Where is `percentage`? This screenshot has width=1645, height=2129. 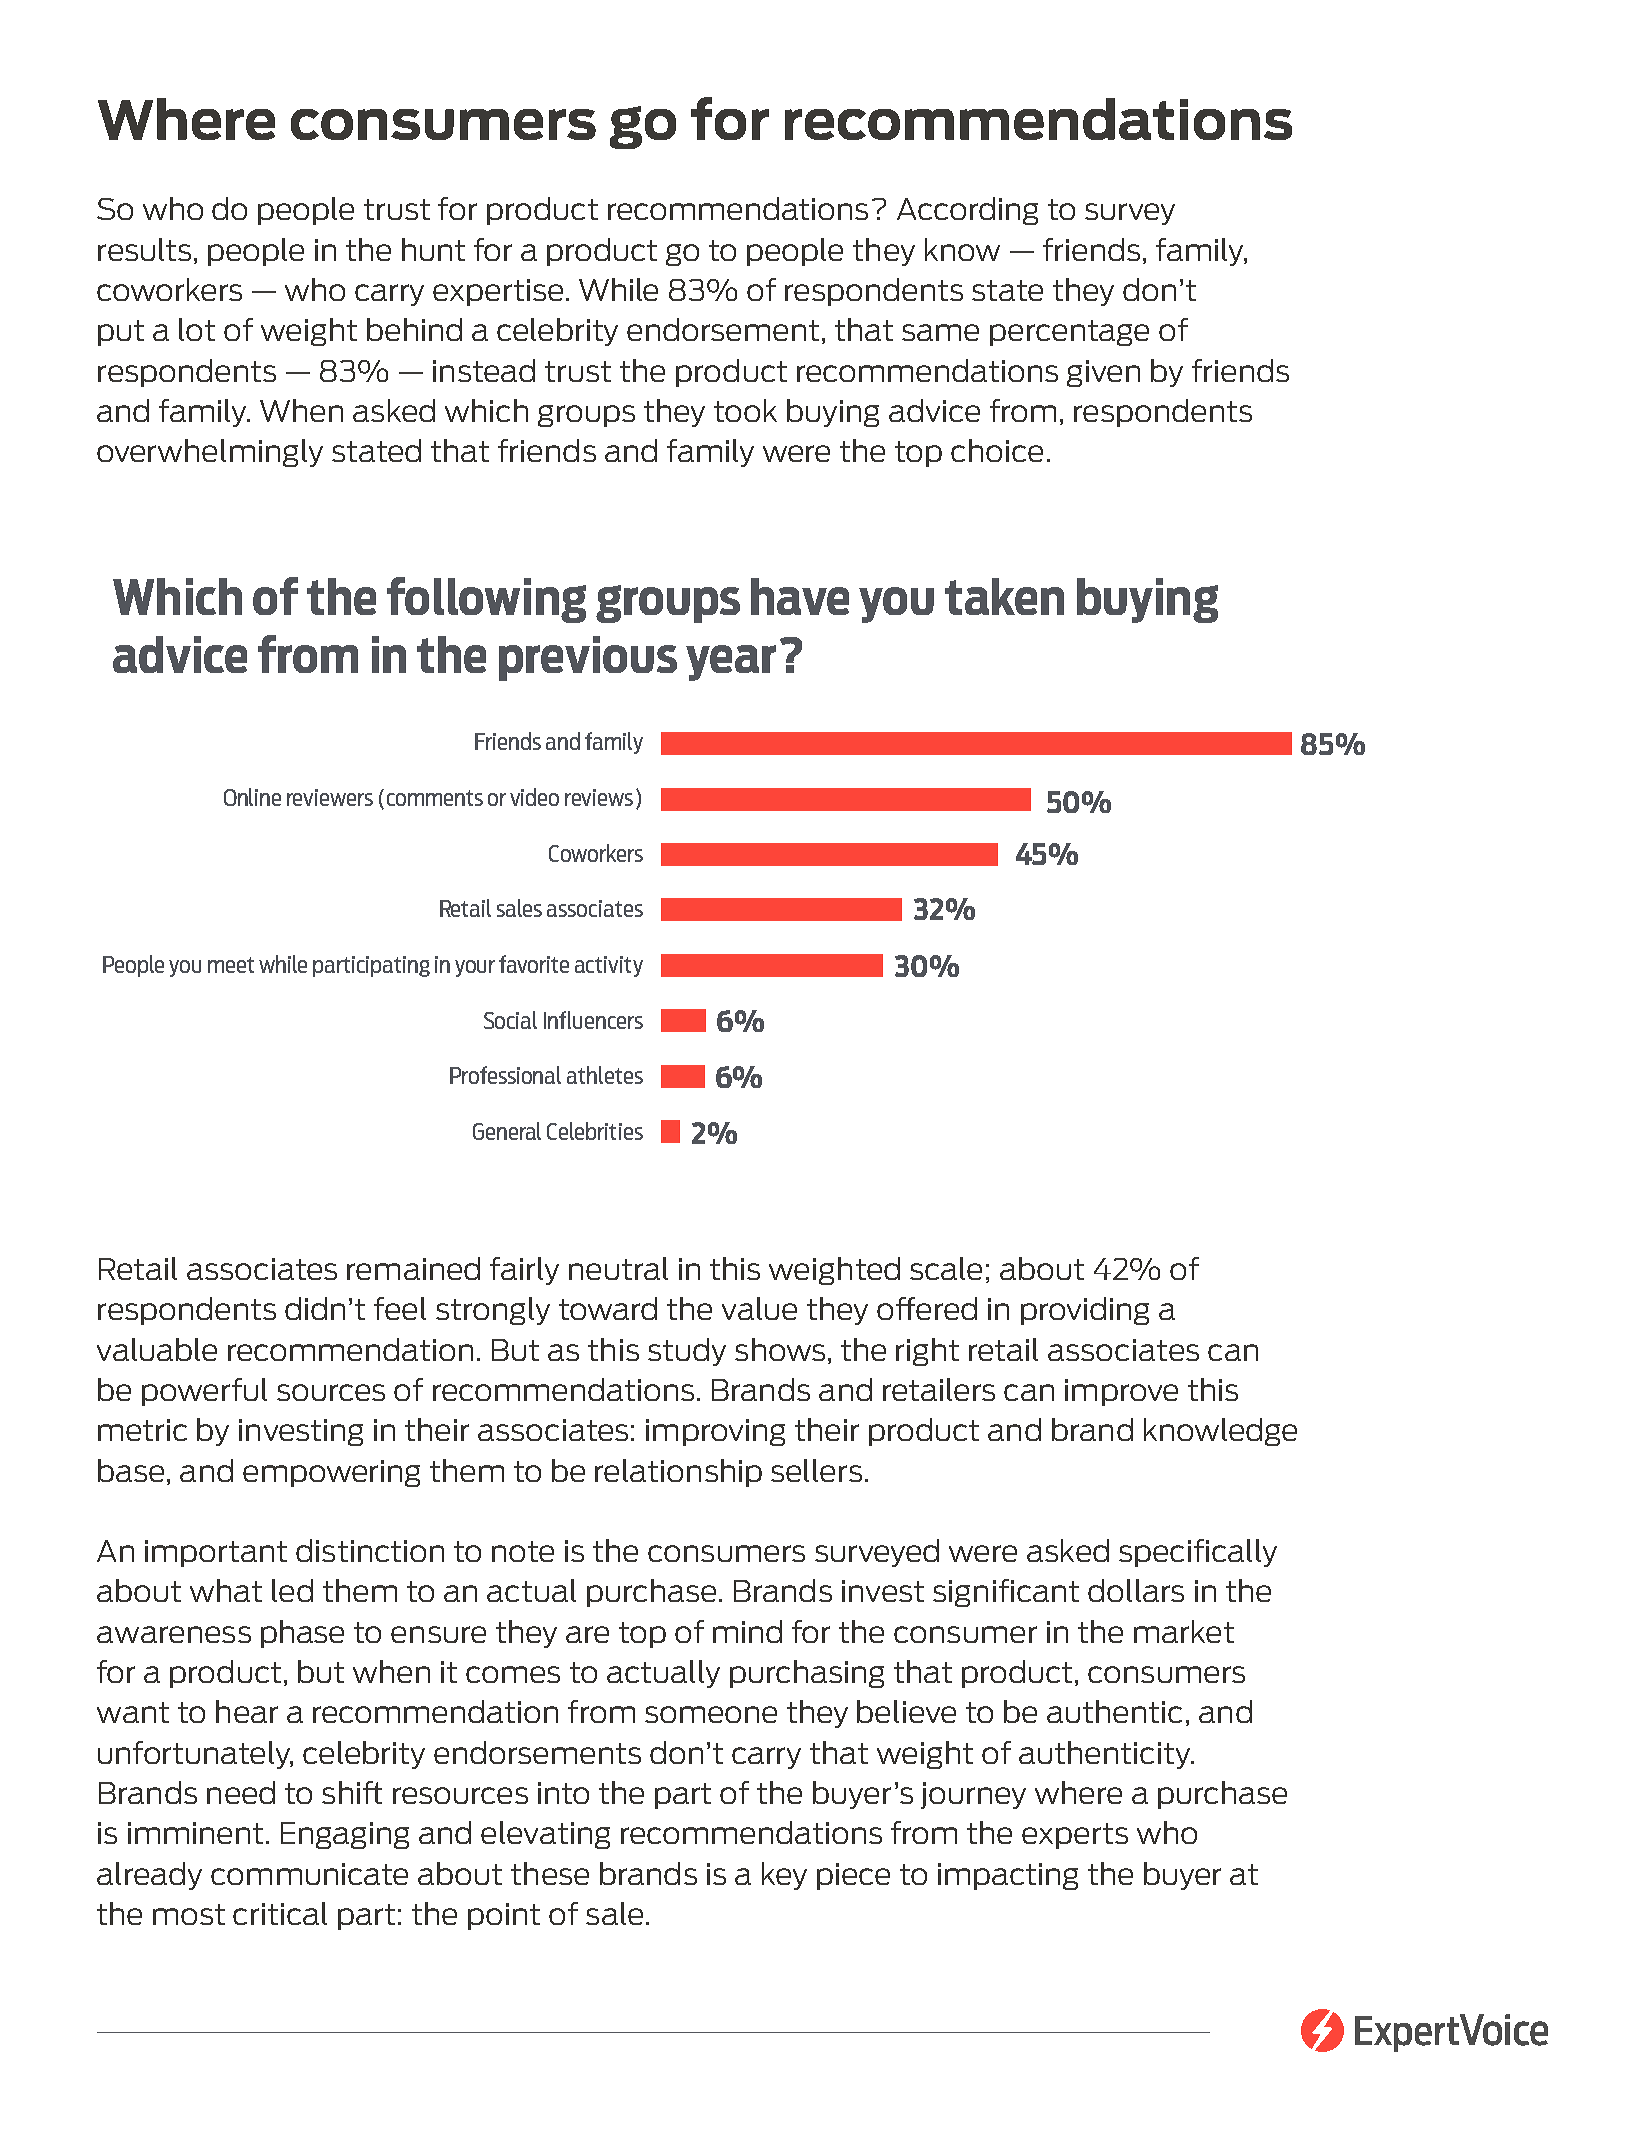 percentage is located at coordinates (1069, 333).
